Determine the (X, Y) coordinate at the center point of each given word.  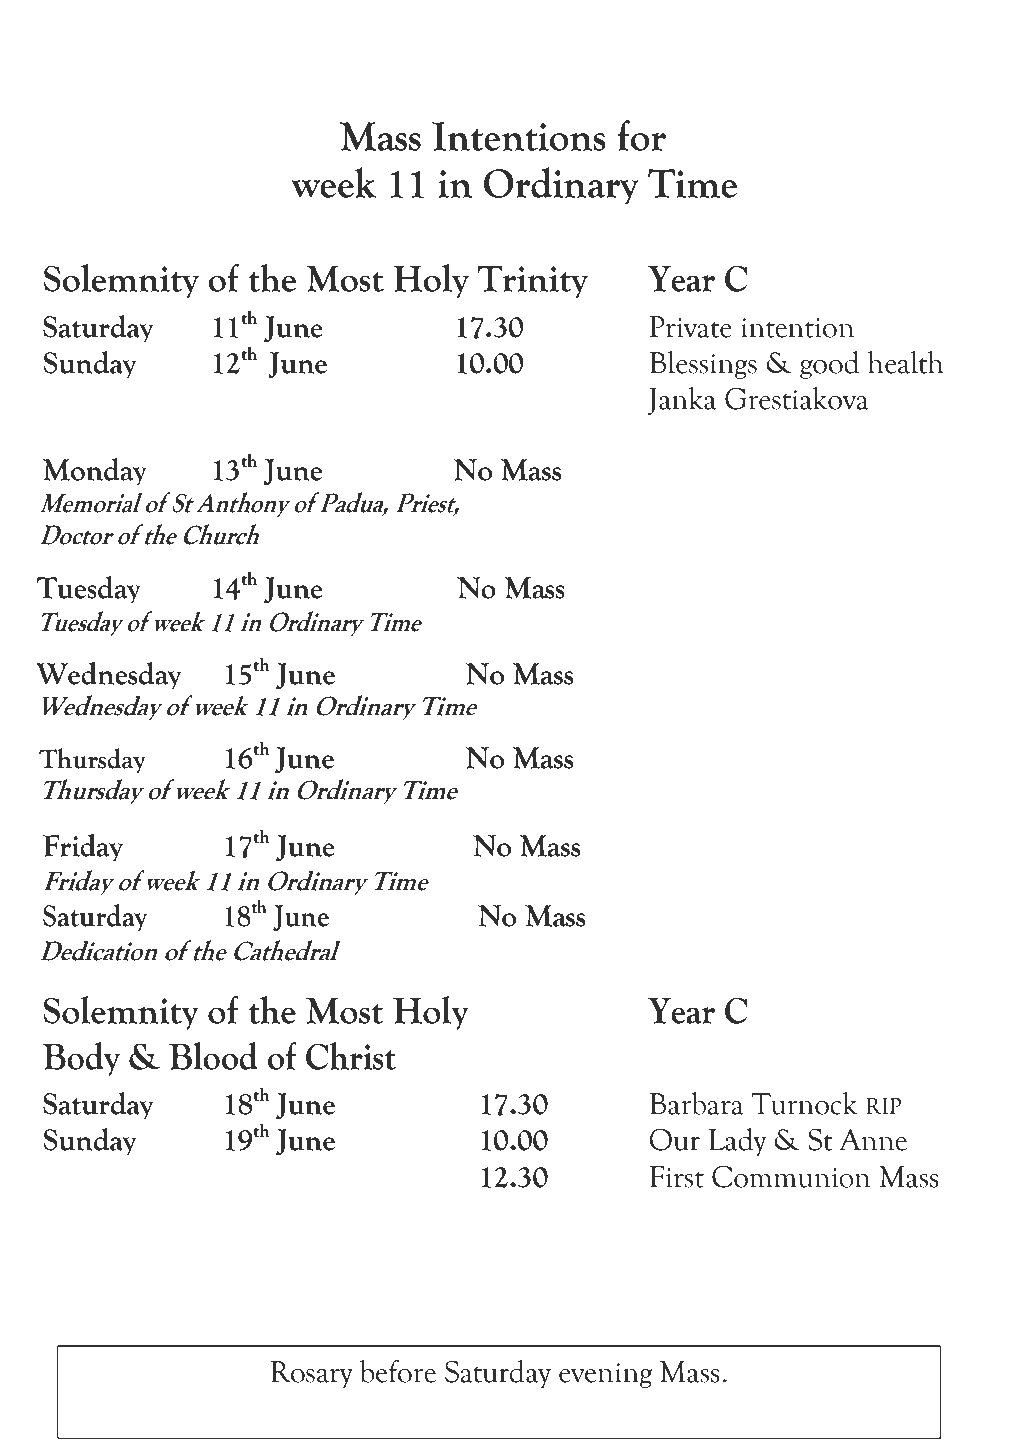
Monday (95, 472)
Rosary (312, 1374)
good (829, 365)
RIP (883, 1105)
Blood (213, 1056)
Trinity (532, 281)
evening (606, 1375)
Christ (351, 1056)
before (398, 1371)
